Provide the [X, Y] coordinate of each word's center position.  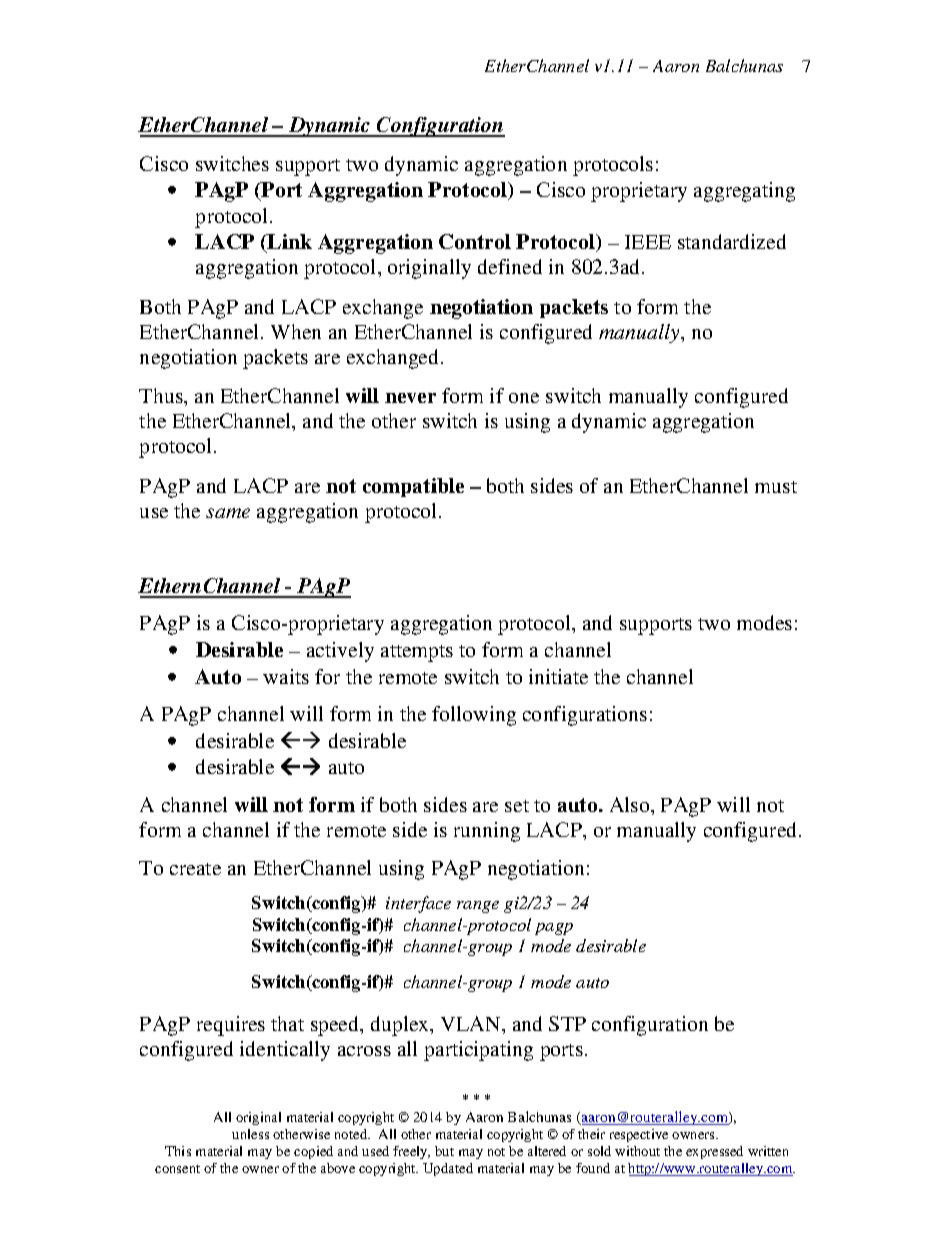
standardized [732, 241]
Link [289, 241]
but [444, 1151]
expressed [714, 1152]
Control [475, 241]
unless [250, 1134]
